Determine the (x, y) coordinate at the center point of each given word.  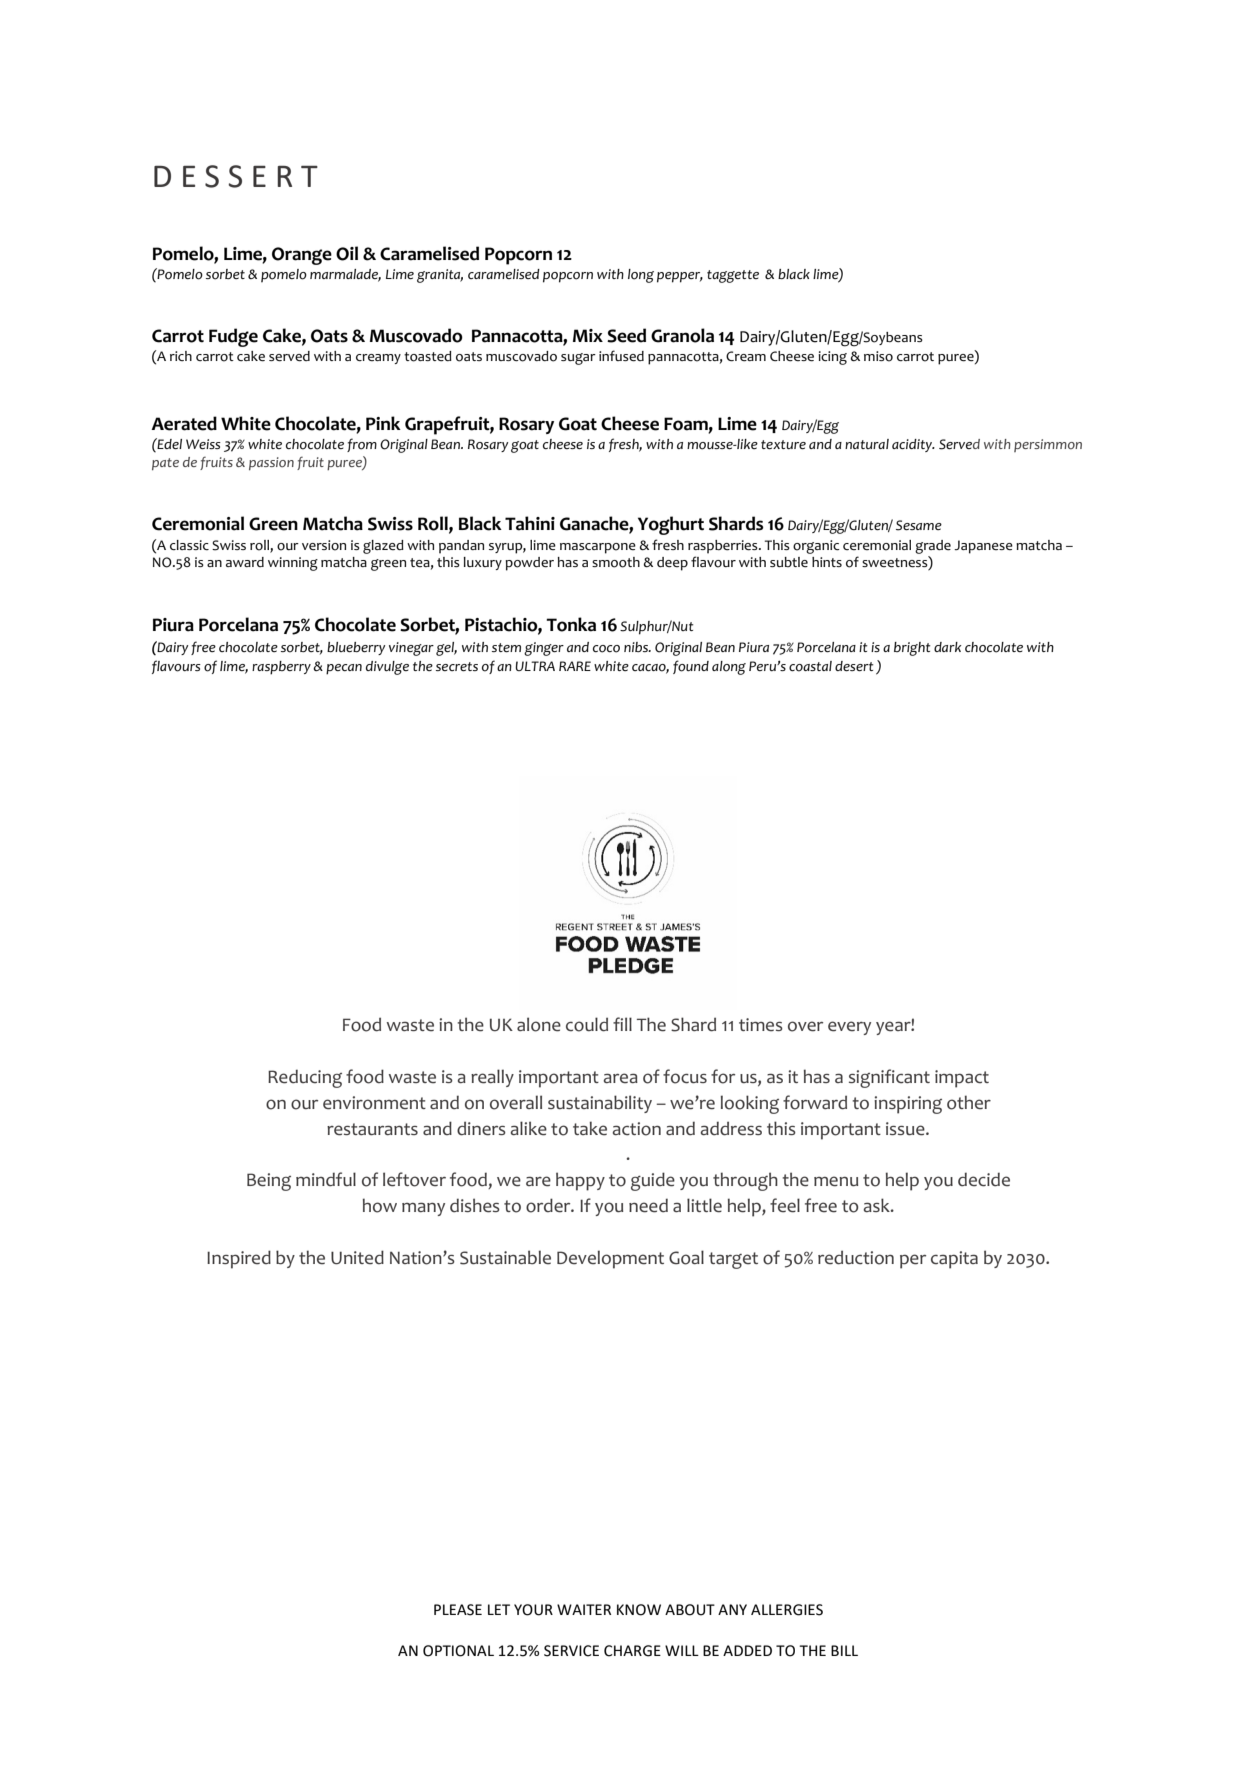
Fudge (233, 337)
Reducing (305, 1078)
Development (610, 1259)
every (849, 1028)
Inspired (239, 1259)
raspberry (281, 668)
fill (622, 1024)
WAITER (584, 1609)
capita (954, 1260)
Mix (588, 335)
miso (878, 356)
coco (606, 649)
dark (948, 647)
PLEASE (458, 1610)
